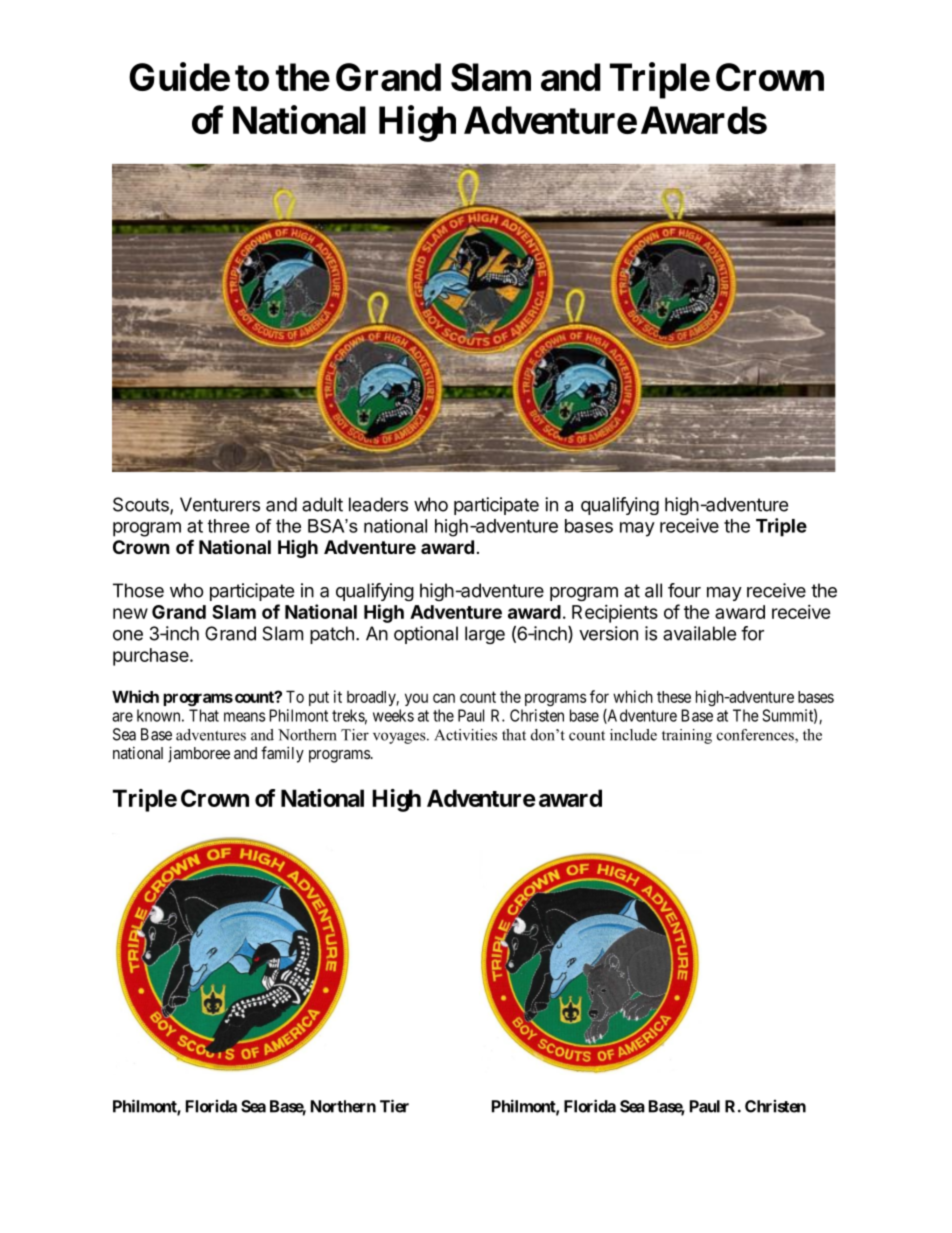 This screenshot has height=1233, width=952. What do you see at coordinates (199, 754) in the screenshot?
I see `jamboree` at bounding box center [199, 754].
